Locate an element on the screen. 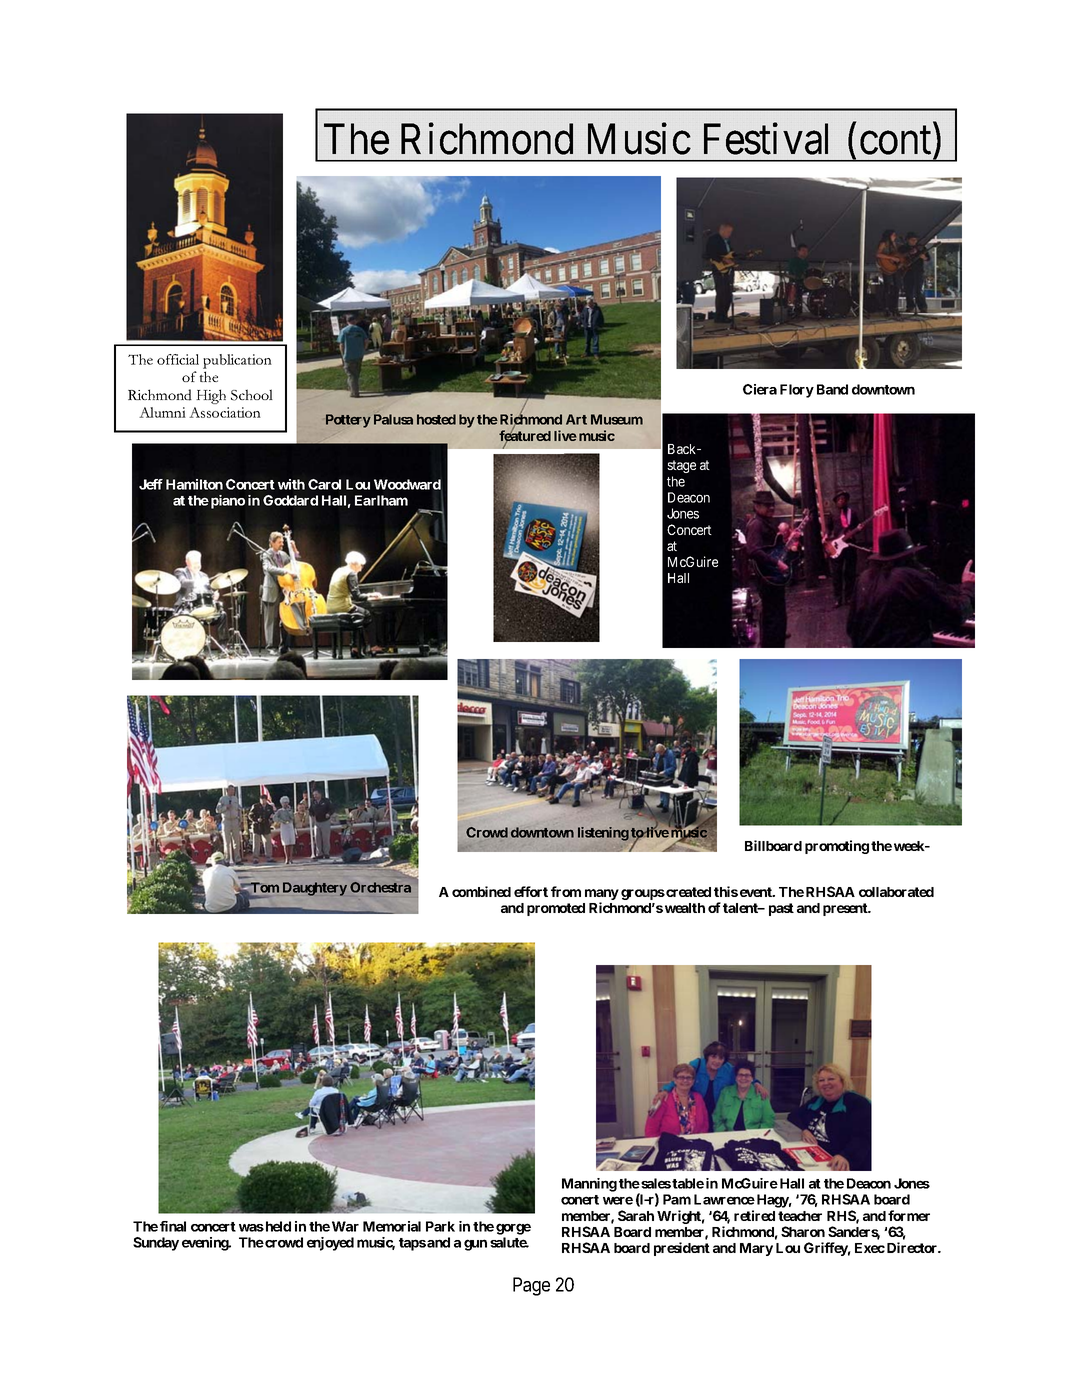 The width and height of the screenshot is (1075, 1391). cont is located at coordinates (895, 141).
